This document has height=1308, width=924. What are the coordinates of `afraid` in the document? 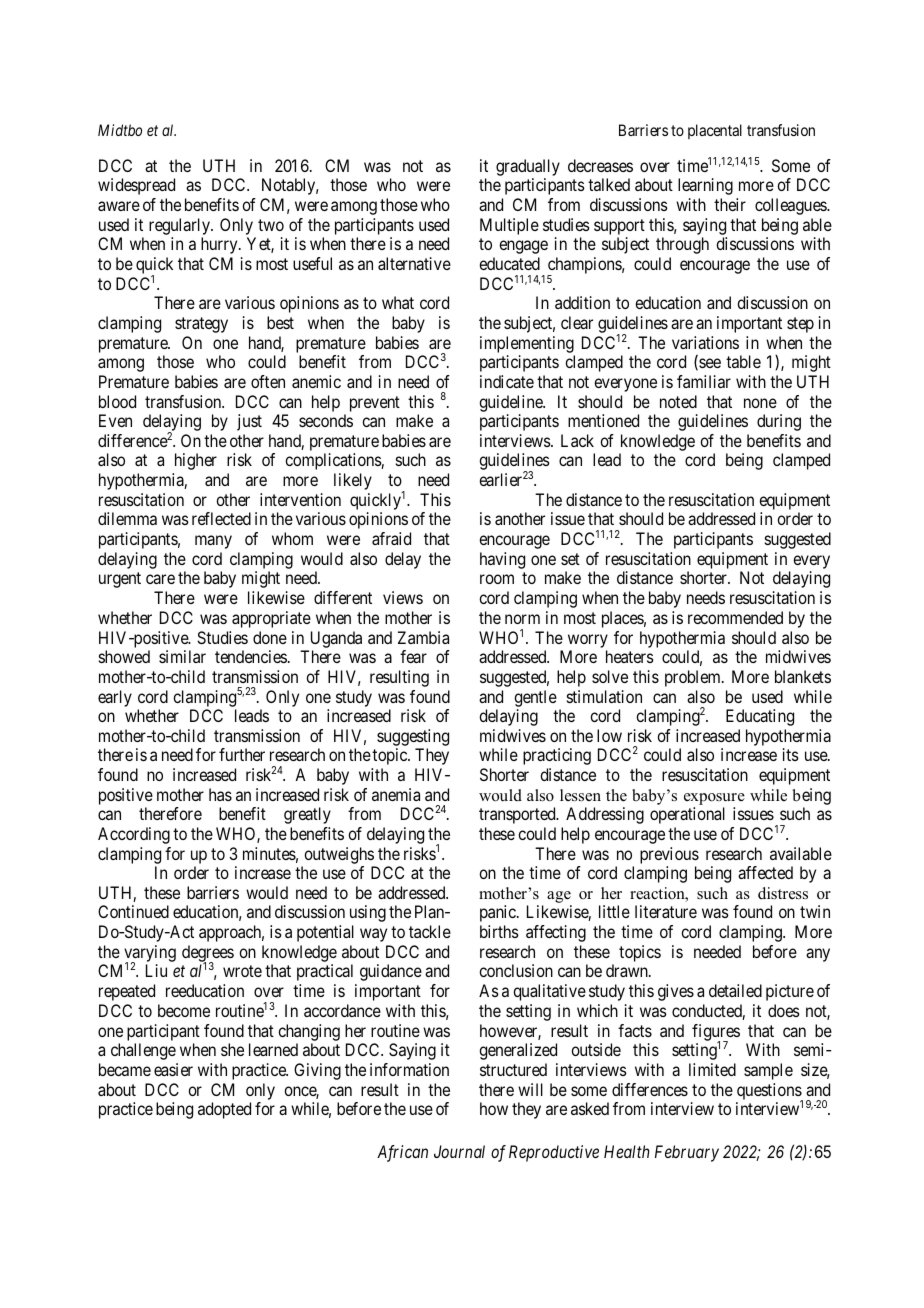 It's located at (391, 538).
